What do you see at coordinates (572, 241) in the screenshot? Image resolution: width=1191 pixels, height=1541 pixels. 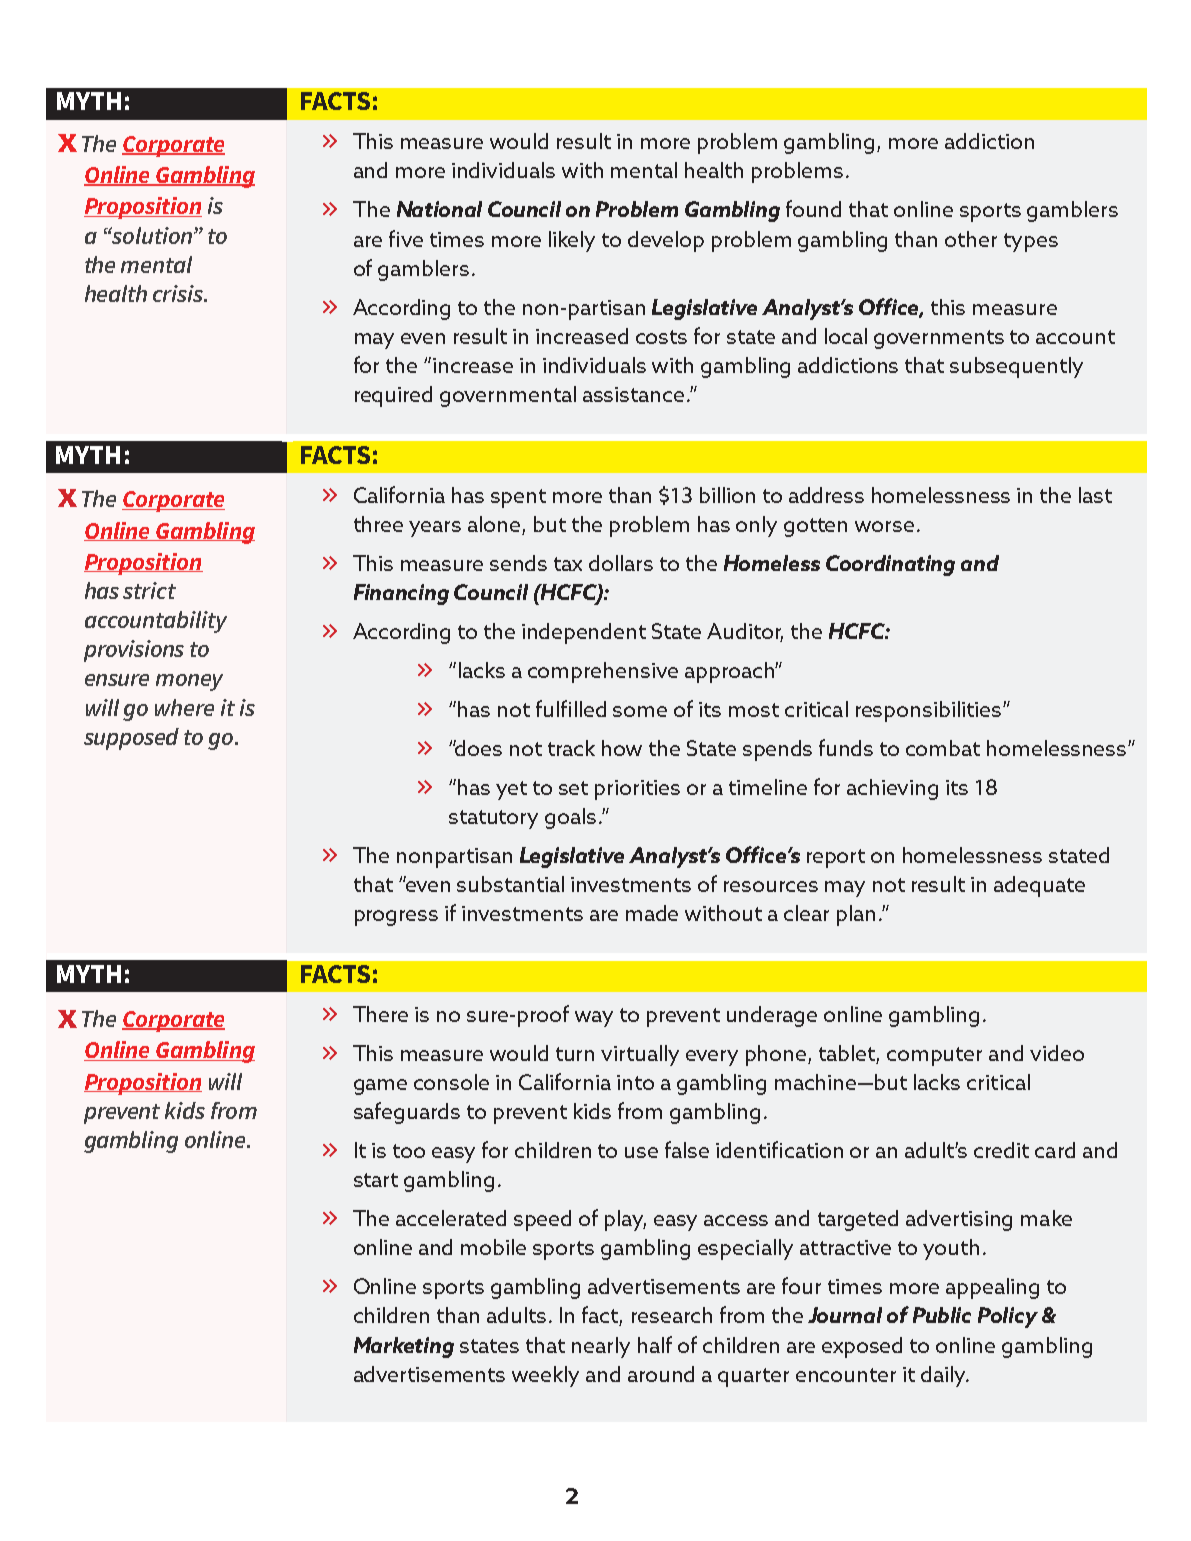 I see `likely` at bounding box center [572, 241].
